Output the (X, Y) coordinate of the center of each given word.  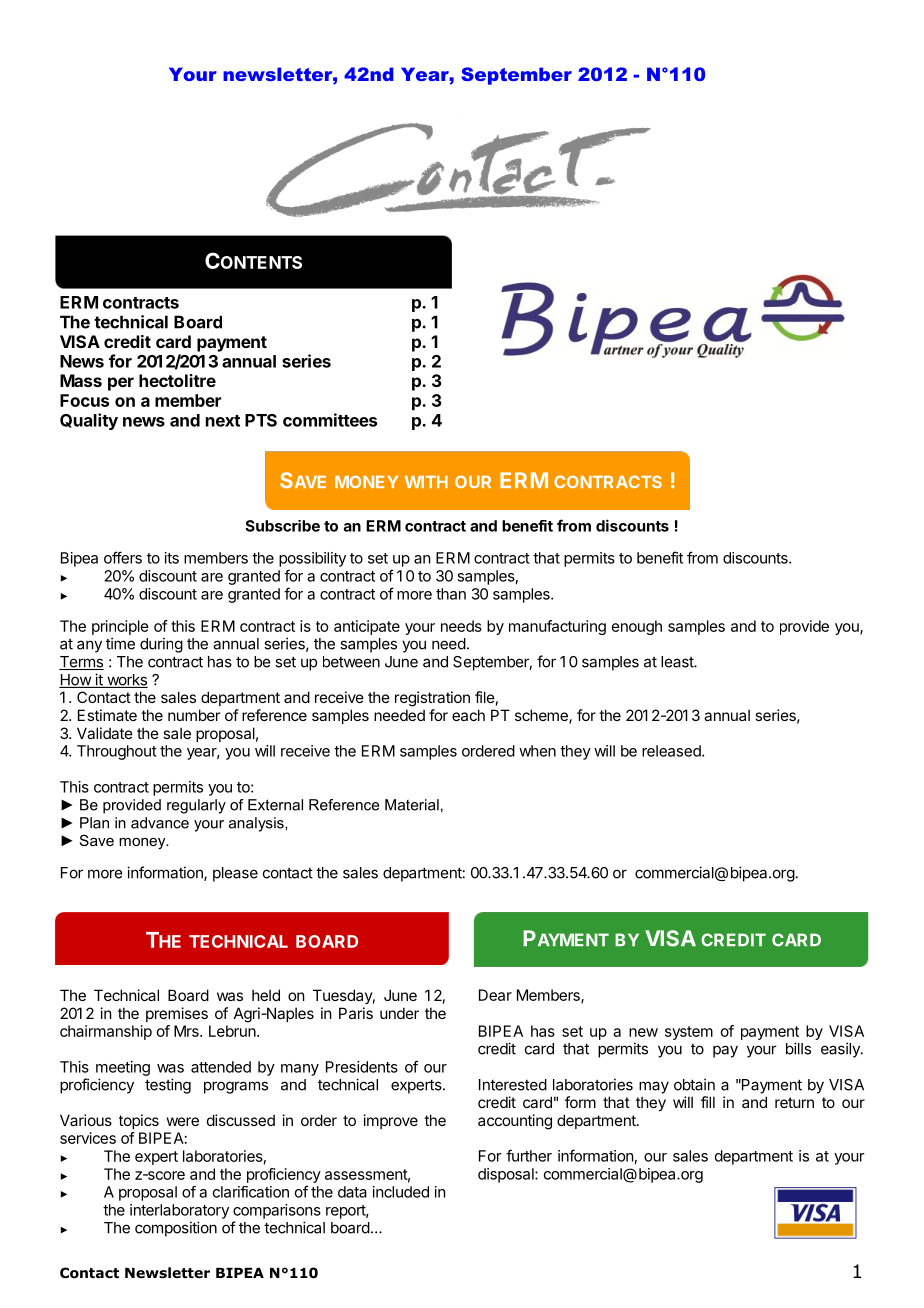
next (223, 421)
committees (330, 420)
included (401, 1192)
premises (177, 1014)
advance (160, 823)
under (399, 1013)
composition (176, 1229)
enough (637, 627)
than (451, 594)
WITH (426, 482)
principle (120, 627)
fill (708, 1102)
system (689, 1033)
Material (412, 805)
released (672, 751)
